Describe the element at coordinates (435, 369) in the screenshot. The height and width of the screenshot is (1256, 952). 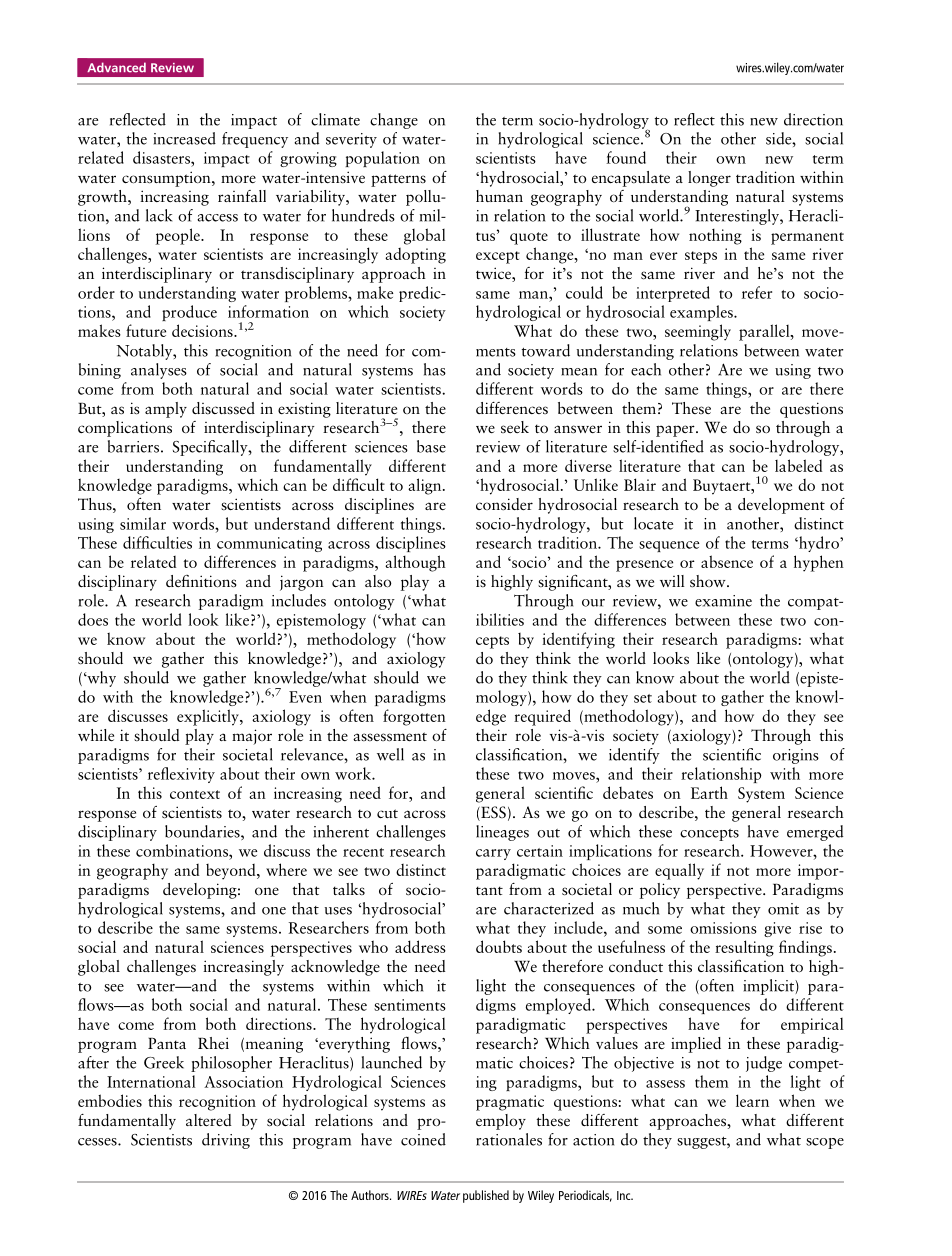
I see `has` at that location.
